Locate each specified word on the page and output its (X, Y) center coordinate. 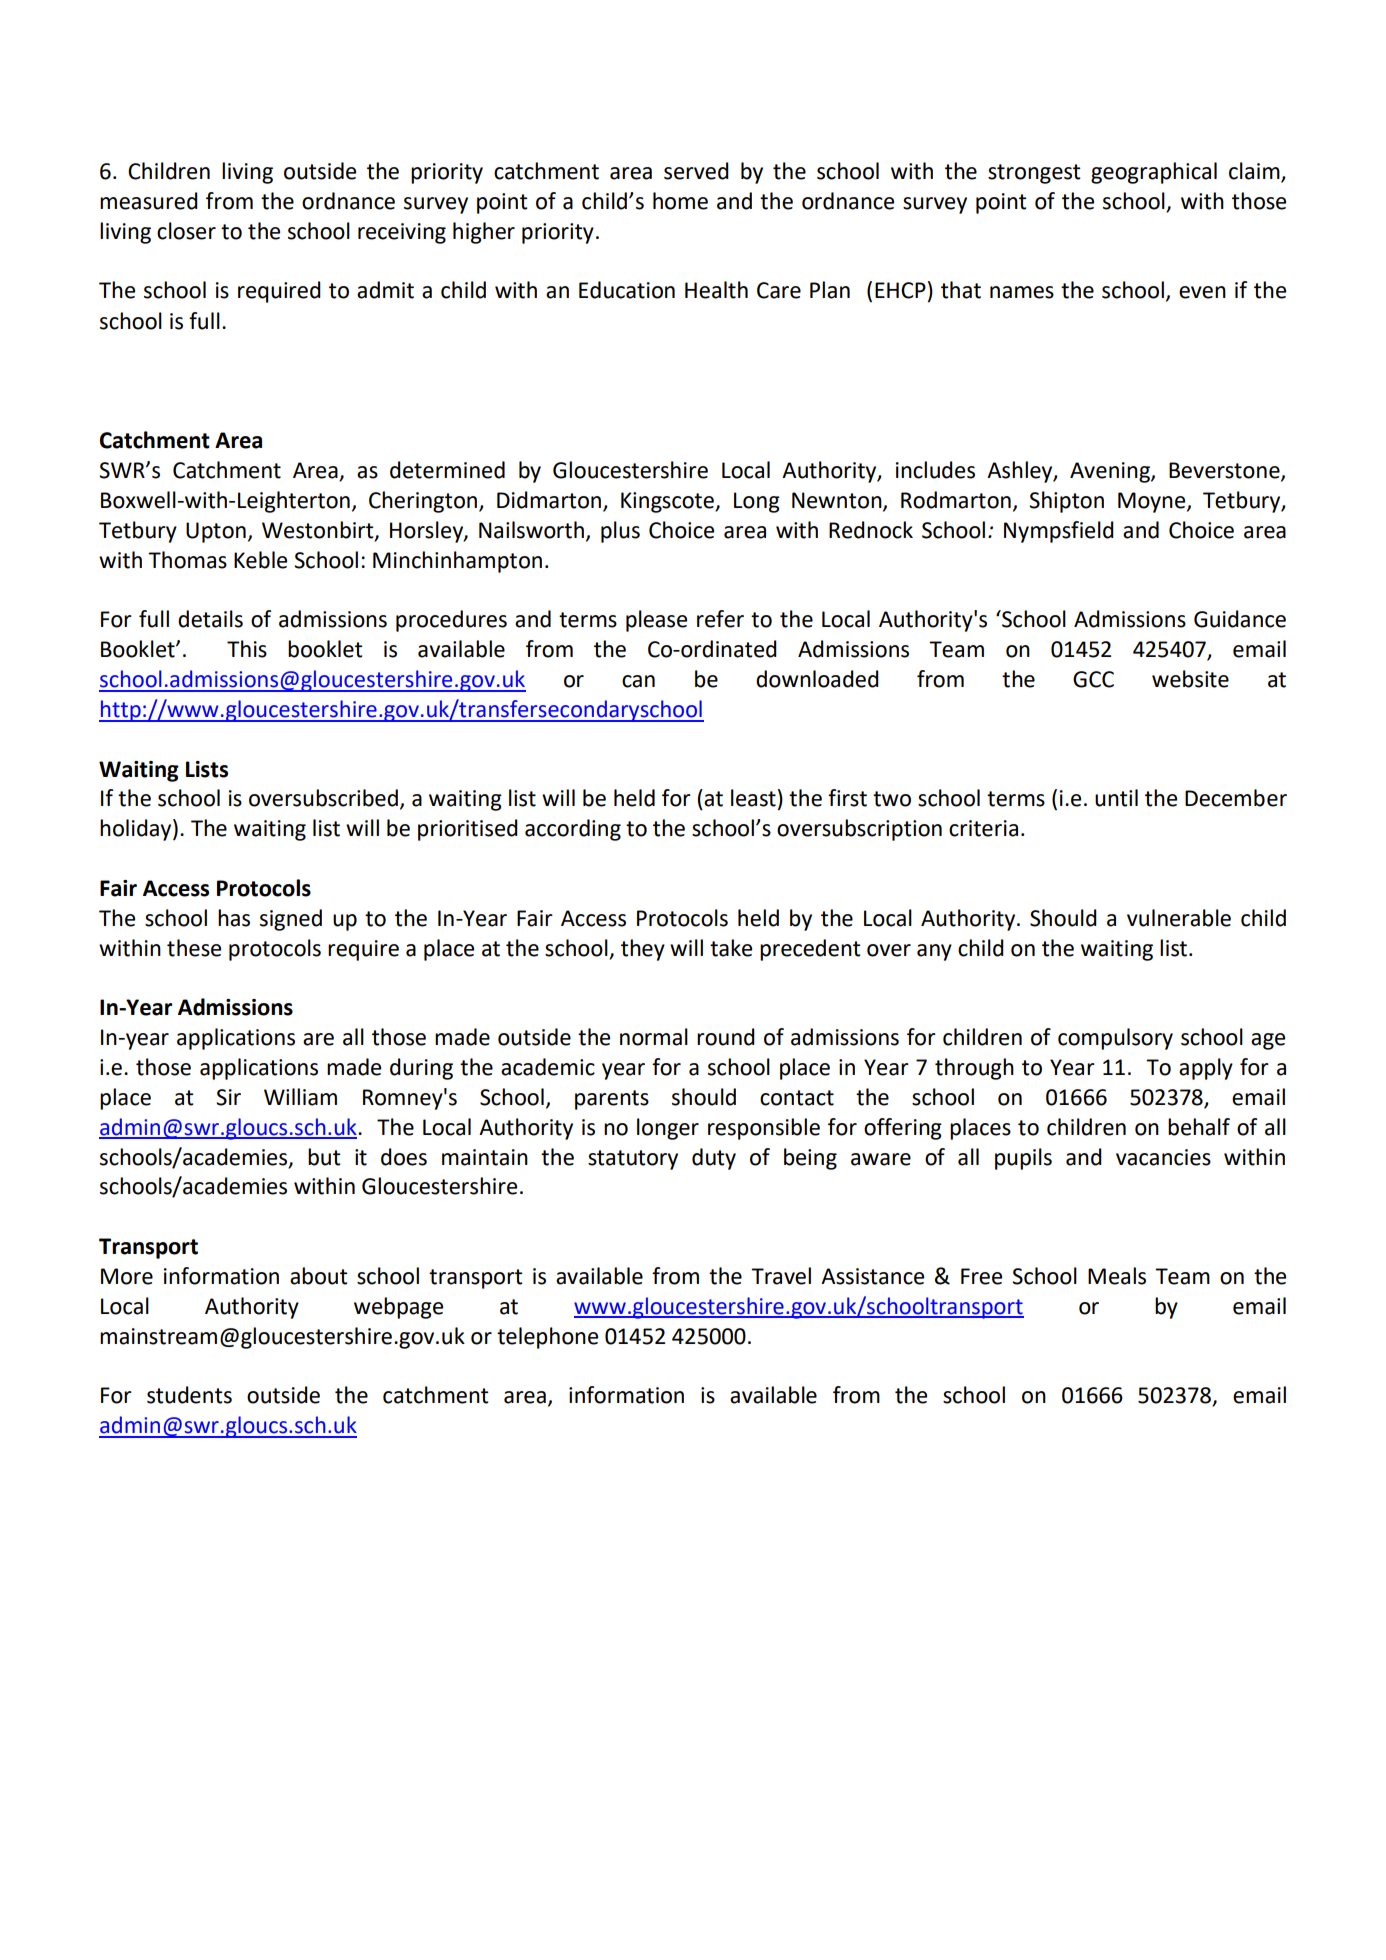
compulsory (1115, 1039)
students (189, 1395)
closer (186, 231)
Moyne (1153, 502)
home (680, 201)
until (1116, 798)
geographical (1154, 173)
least (753, 798)
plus (620, 532)
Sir (228, 1097)
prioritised (468, 830)
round (726, 1037)
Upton (216, 532)
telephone (547, 1338)
